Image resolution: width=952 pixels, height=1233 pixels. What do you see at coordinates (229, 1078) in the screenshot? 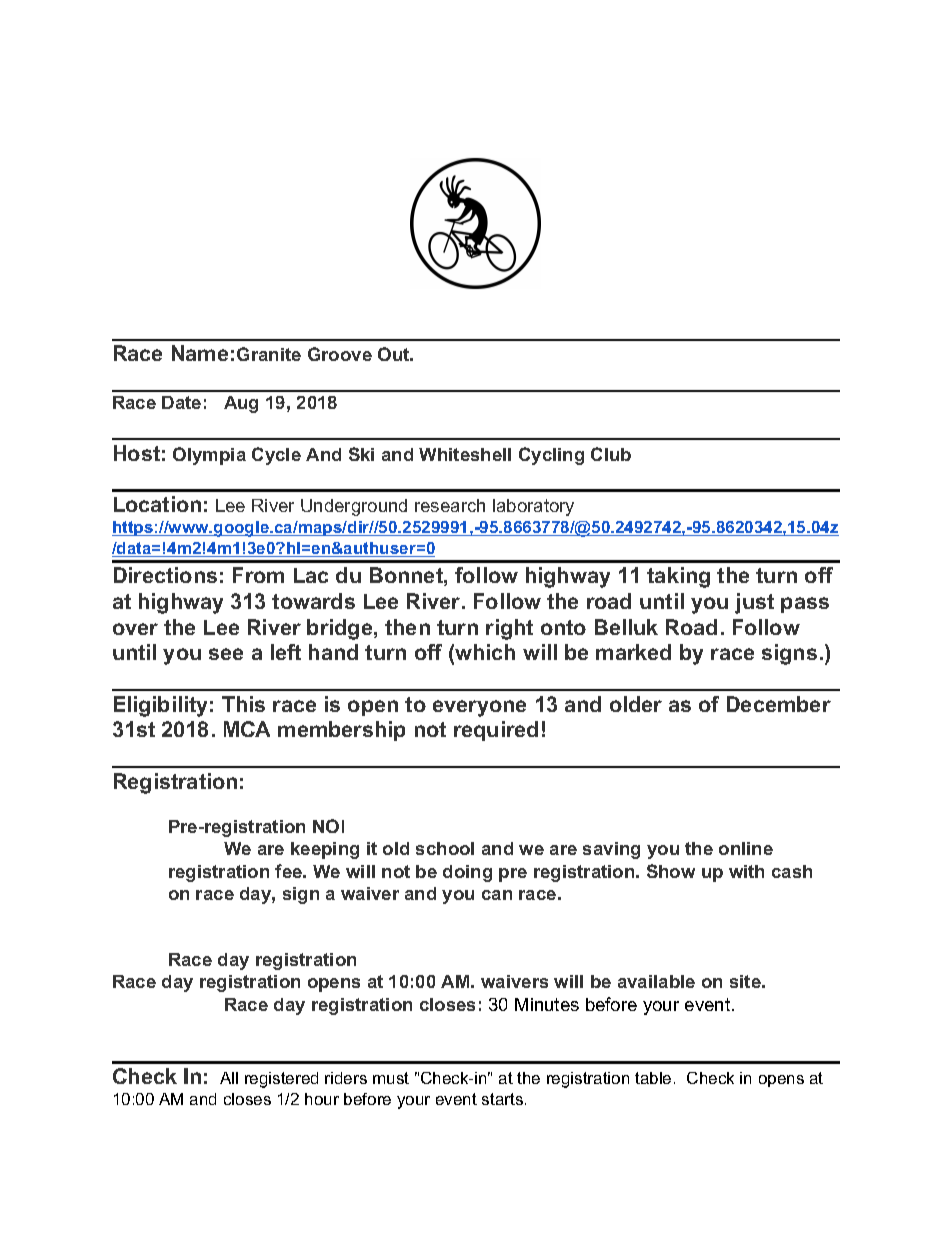
I see `All` at bounding box center [229, 1078].
